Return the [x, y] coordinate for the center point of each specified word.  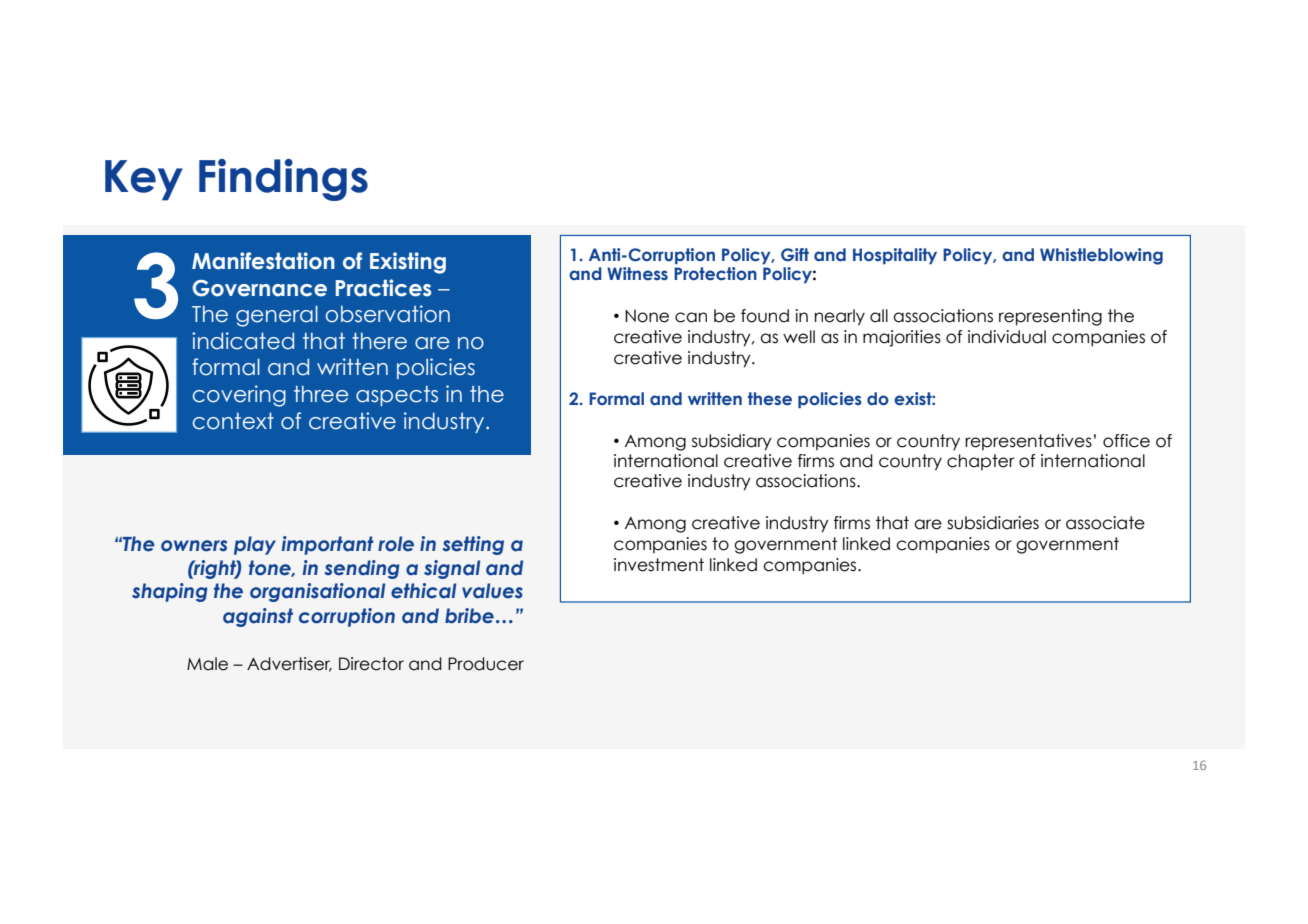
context [233, 421]
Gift [795, 255]
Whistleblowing [1101, 256]
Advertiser [289, 664]
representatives [1028, 442]
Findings [283, 180]
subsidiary [732, 442]
